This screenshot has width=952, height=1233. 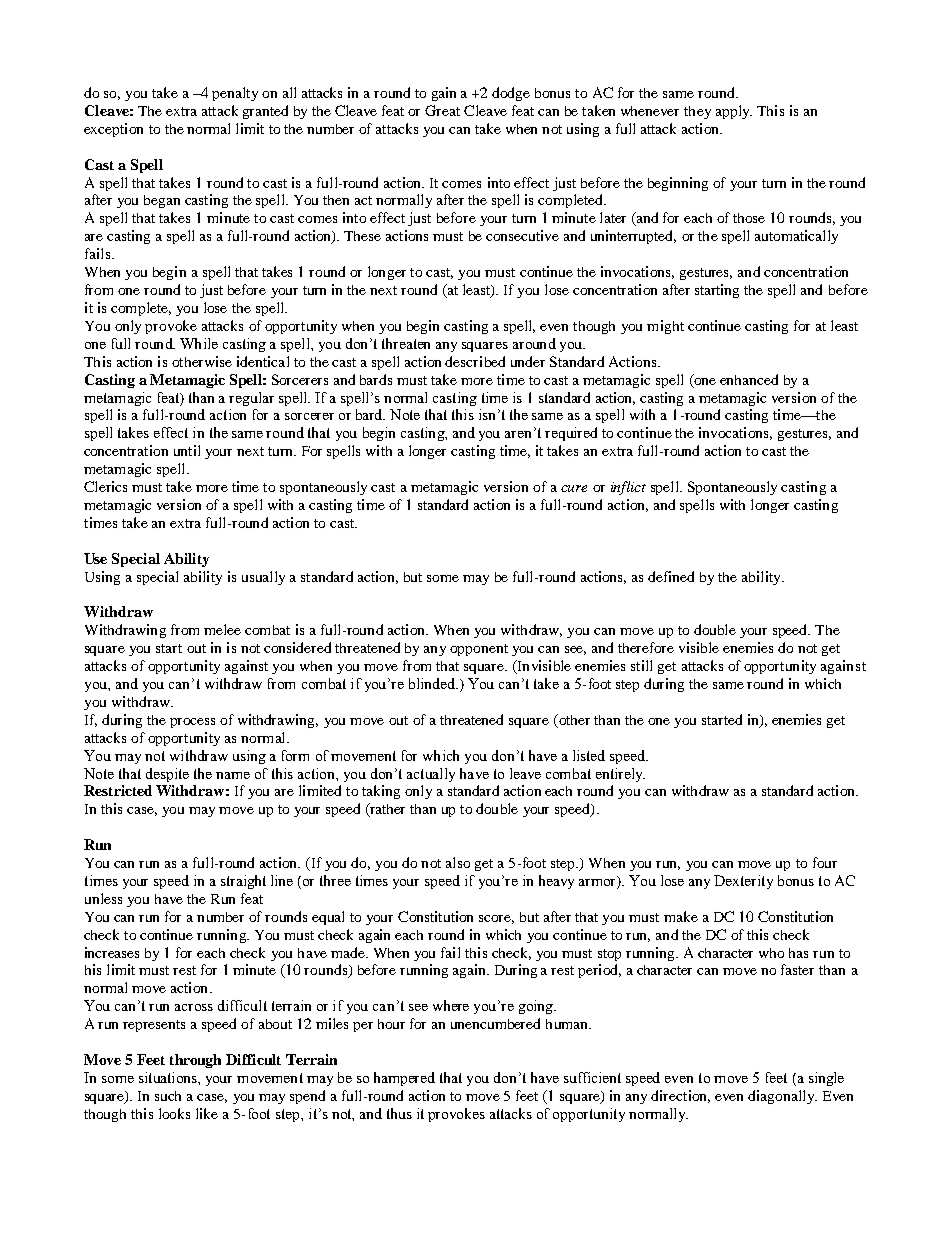 What do you see at coordinates (199, 343) in the screenshot?
I see `While` at bounding box center [199, 343].
